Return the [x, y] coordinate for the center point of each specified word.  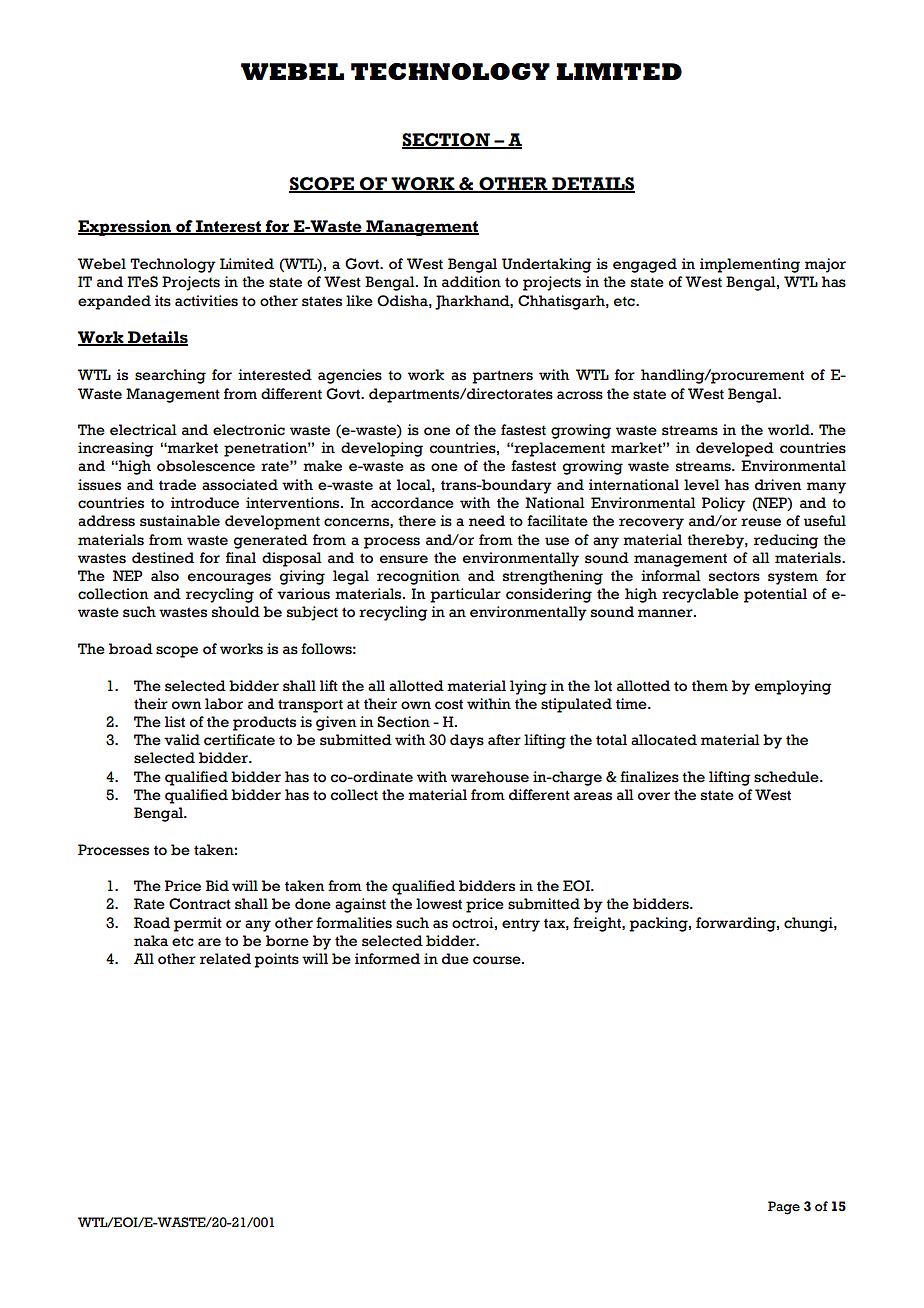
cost [449, 704]
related [225, 959]
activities [206, 301]
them [710, 686]
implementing [750, 265]
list [175, 722]
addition [471, 282]
